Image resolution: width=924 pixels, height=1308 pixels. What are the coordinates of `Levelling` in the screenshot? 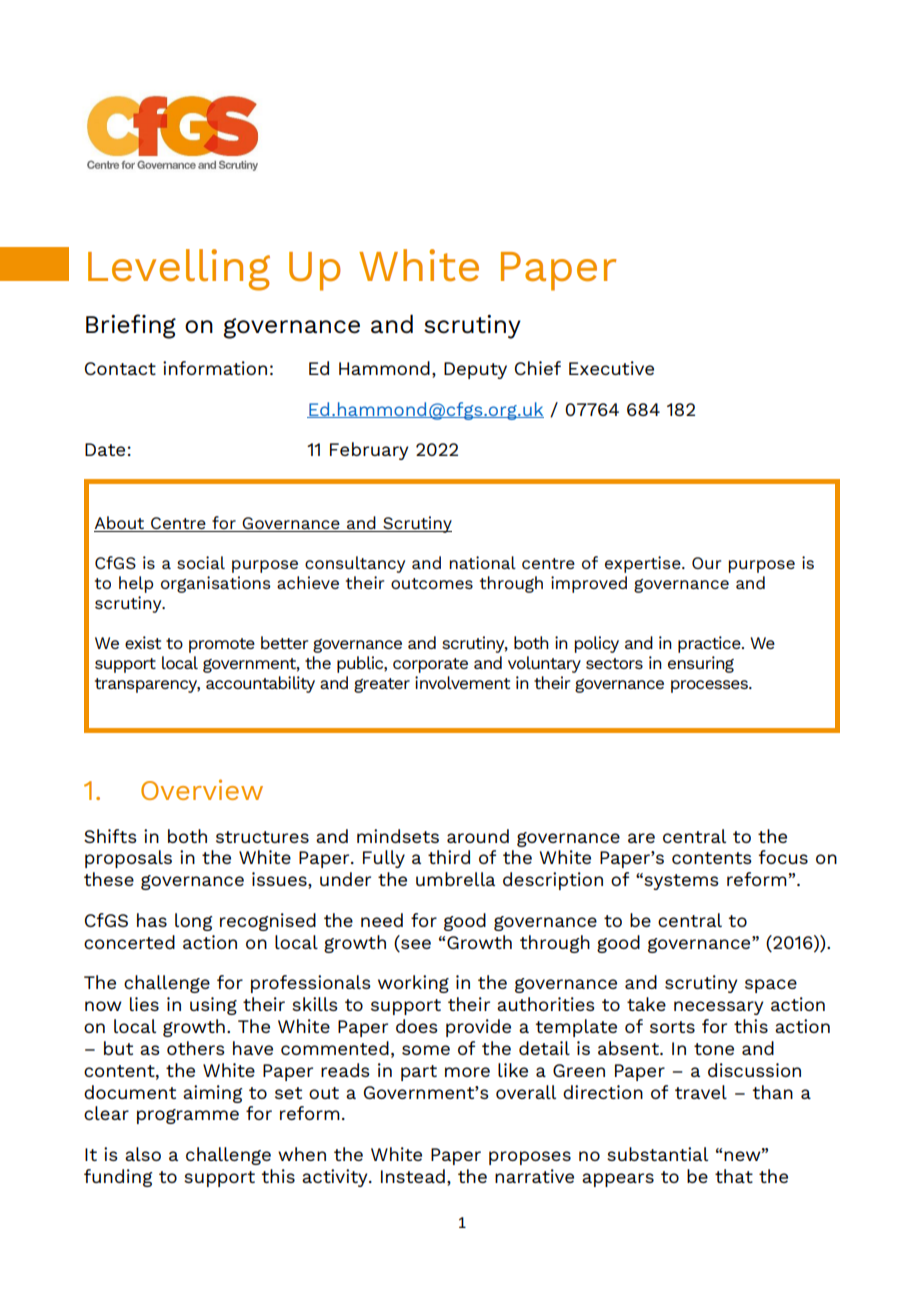 It's located at (179, 270).
